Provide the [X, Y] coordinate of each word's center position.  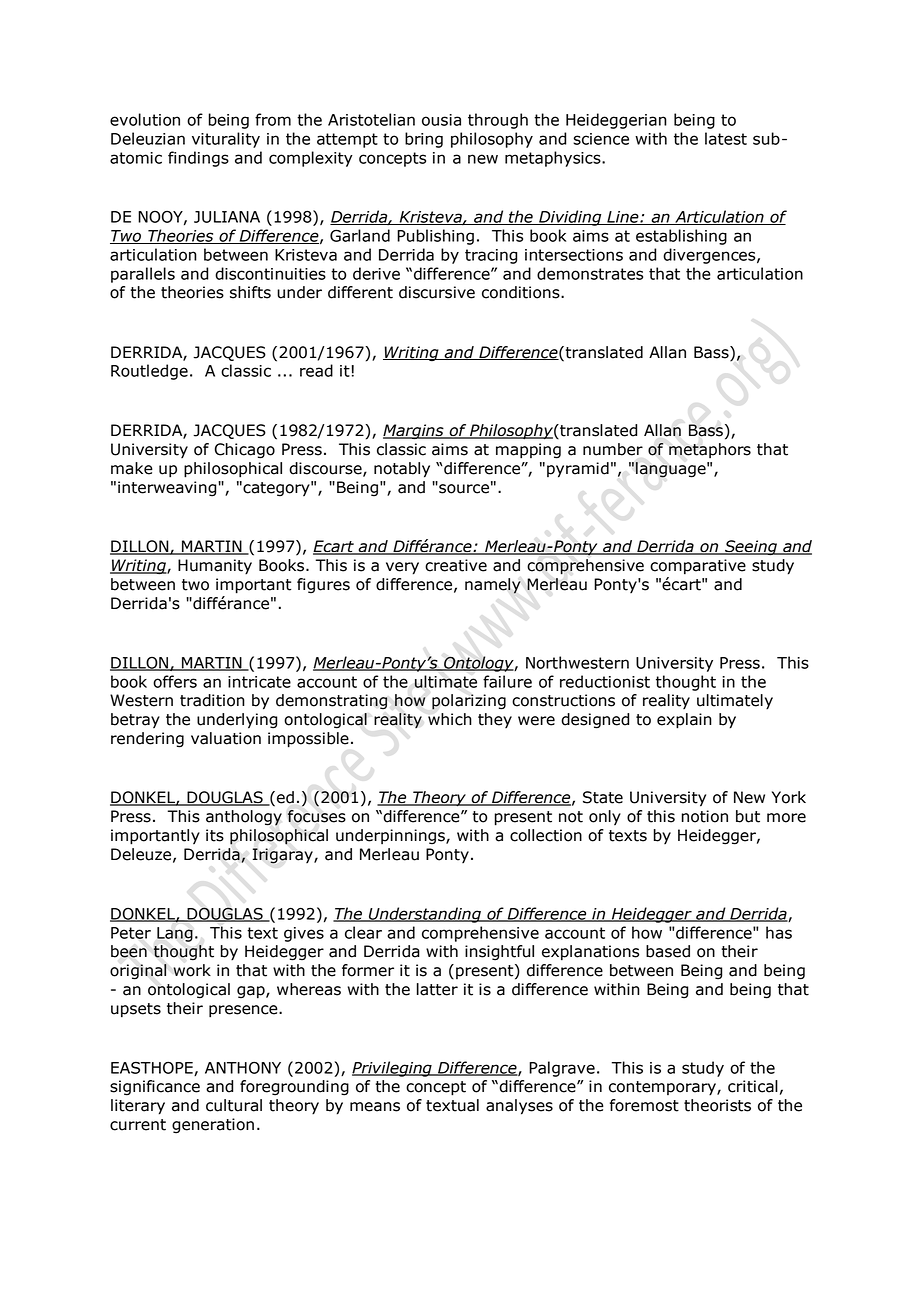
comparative [698, 567]
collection [546, 835]
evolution [145, 119]
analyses [519, 1107]
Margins [414, 431]
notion [704, 816]
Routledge [149, 372]
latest [726, 138]
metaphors [710, 450]
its [215, 835]
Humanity [215, 567]
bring [424, 140]
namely [493, 586]
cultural [234, 1105]
